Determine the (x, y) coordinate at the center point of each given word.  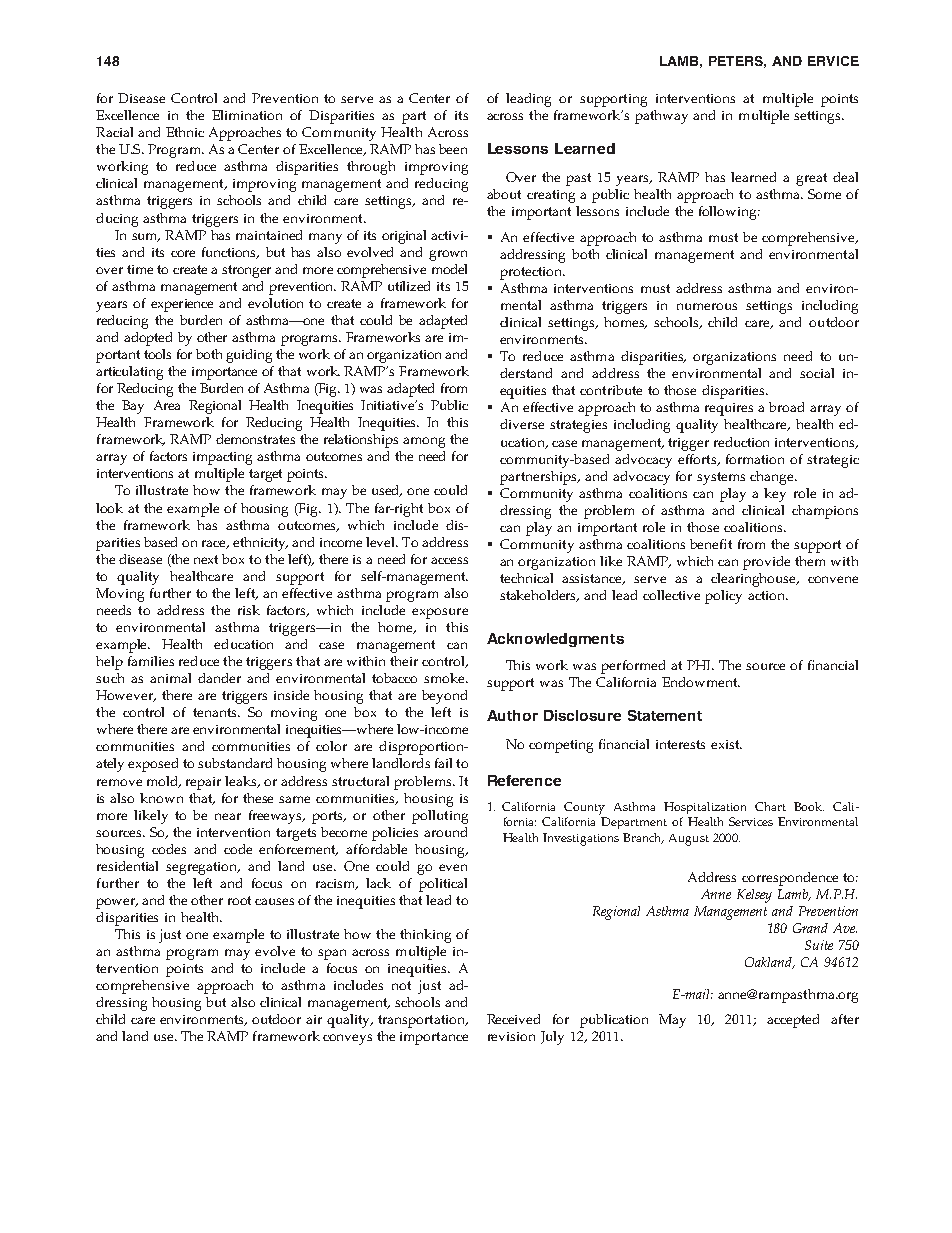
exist (726, 744)
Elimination (247, 115)
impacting (222, 458)
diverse (522, 424)
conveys (347, 1039)
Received (513, 1019)
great (811, 179)
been (453, 149)
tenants (216, 712)
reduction (741, 442)
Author (512, 715)
